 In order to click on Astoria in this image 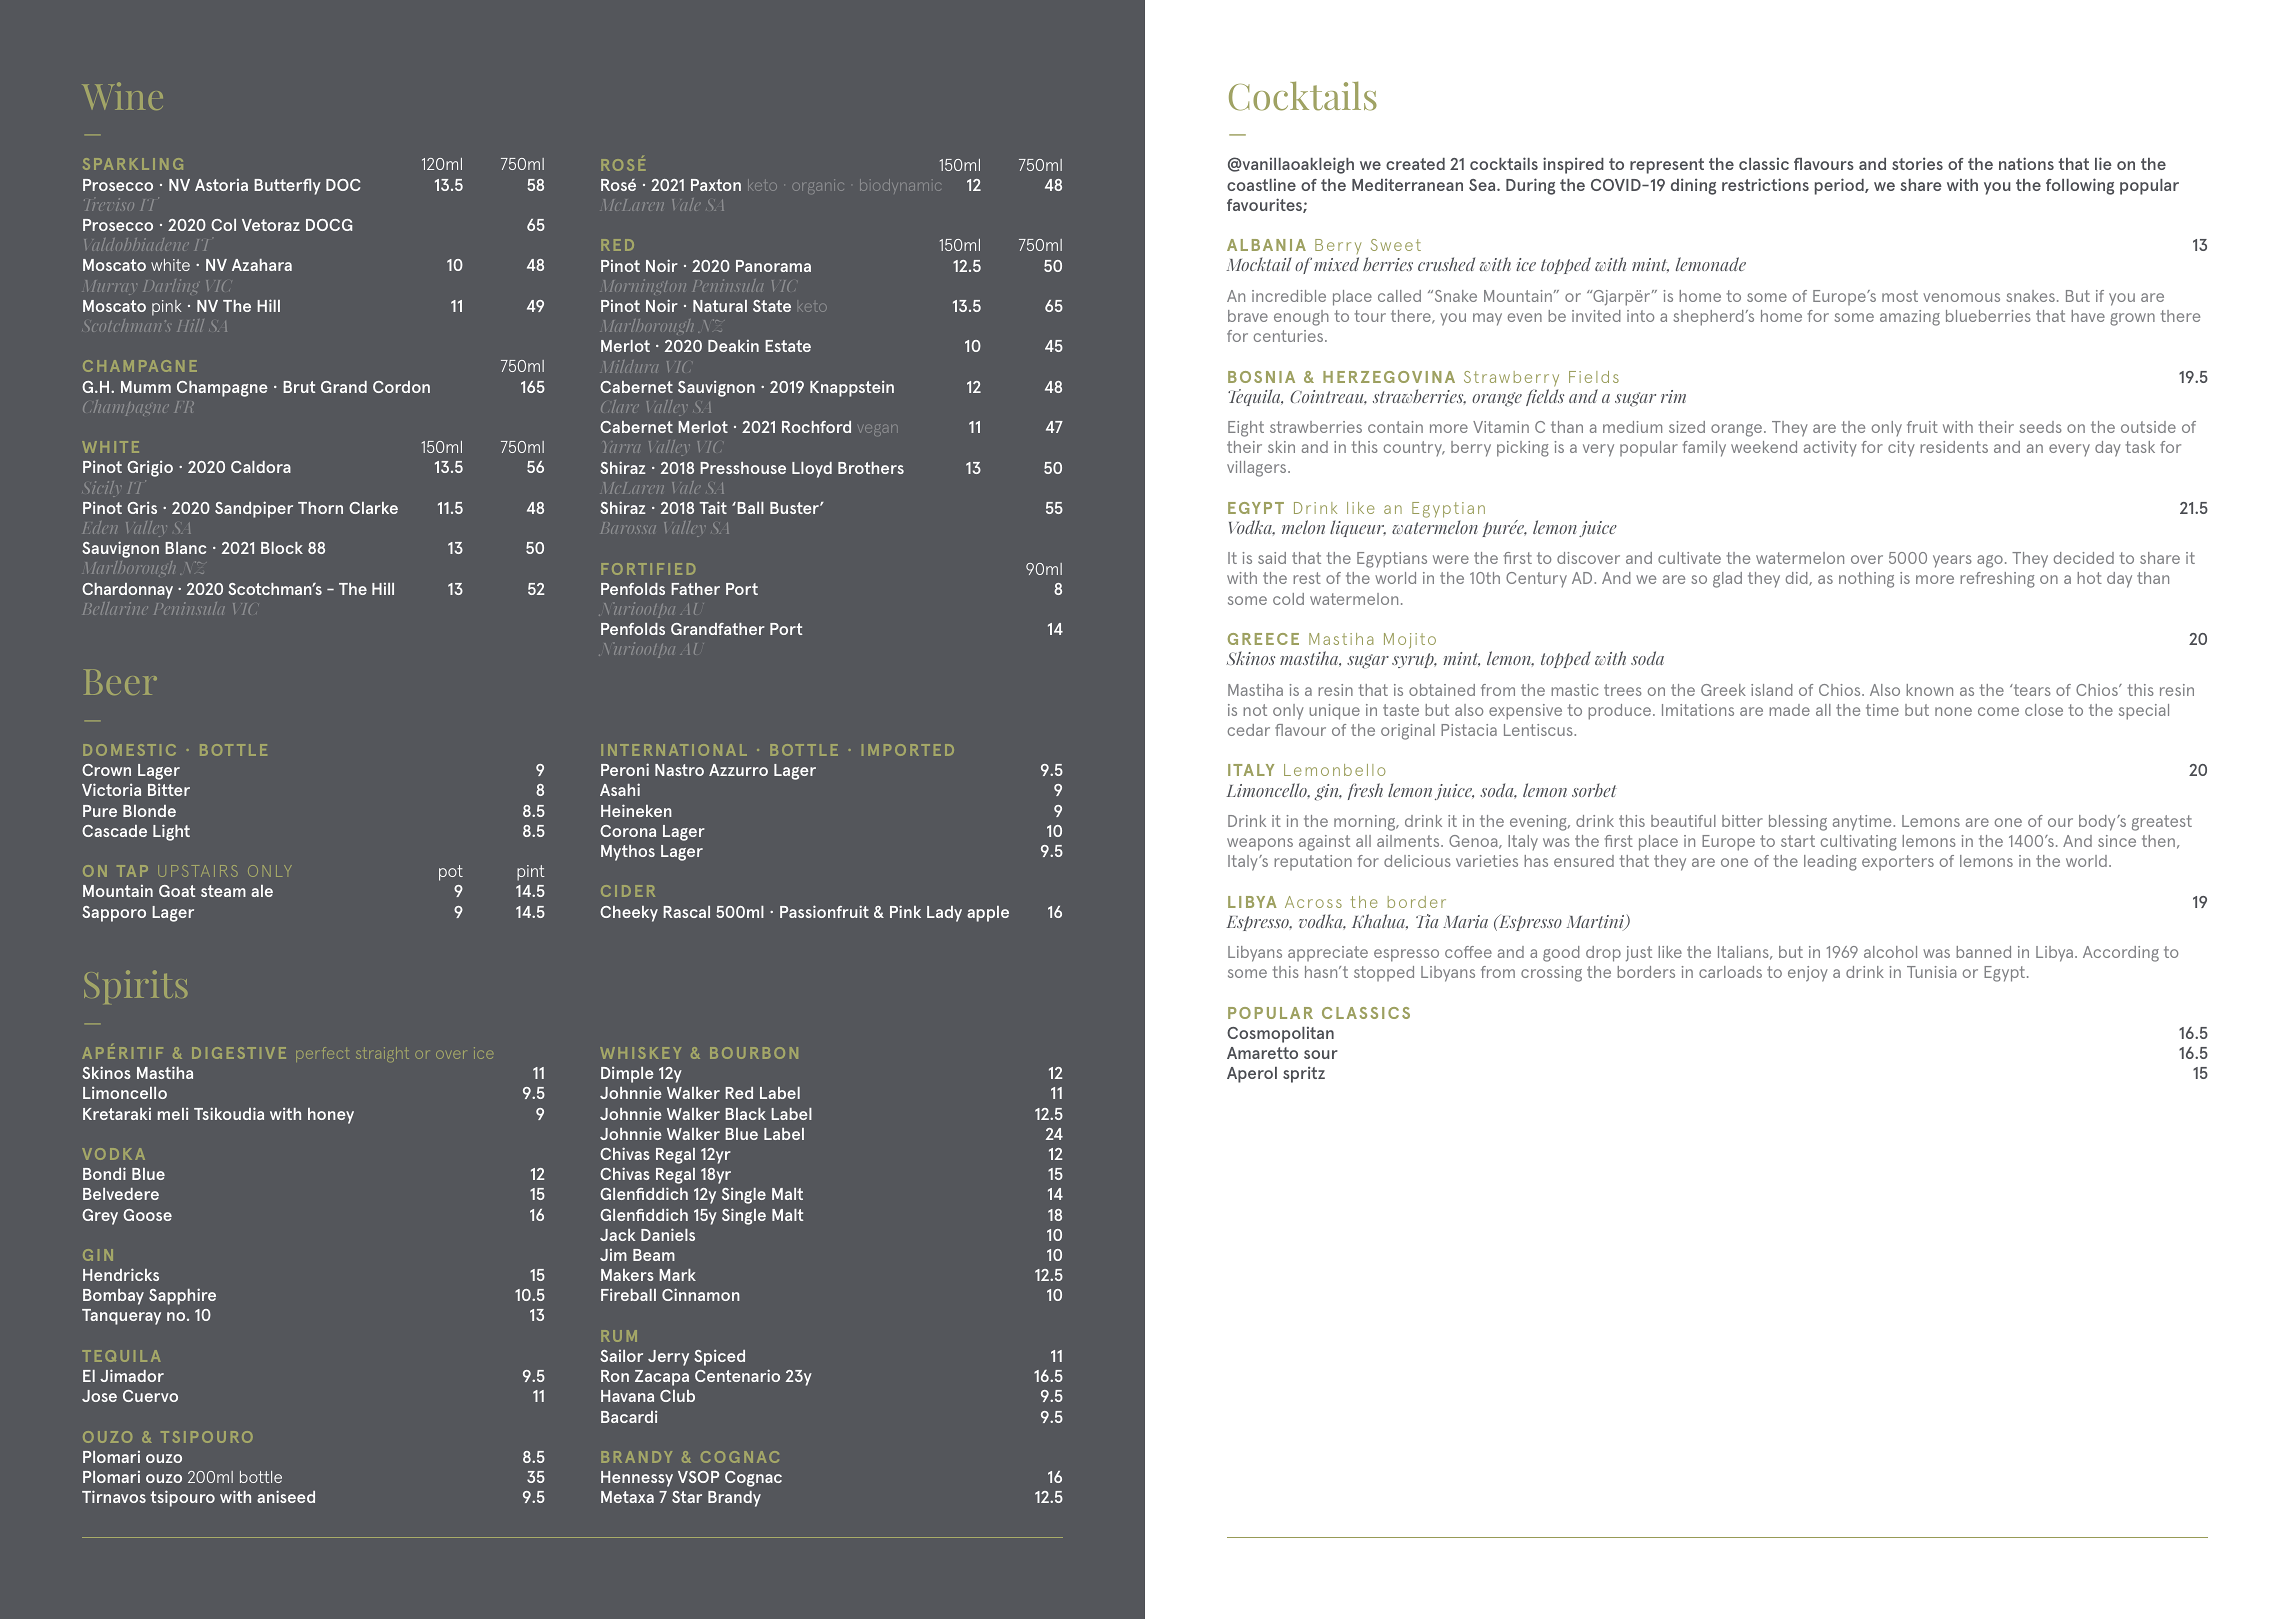, I will do `click(221, 185)`.
